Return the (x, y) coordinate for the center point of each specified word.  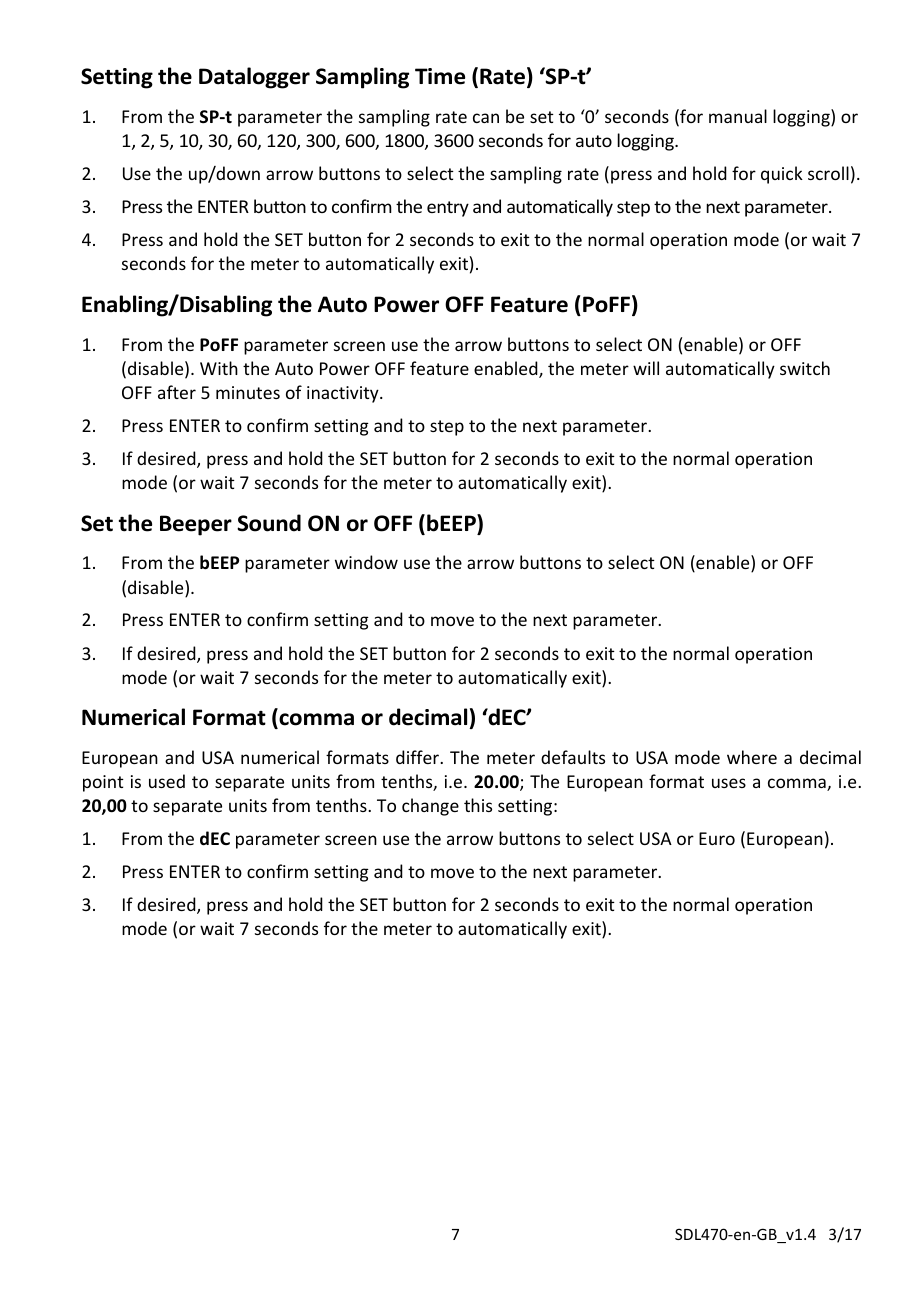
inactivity (344, 394)
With (219, 368)
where (752, 757)
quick (782, 175)
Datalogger (254, 78)
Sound (269, 523)
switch (805, 368)
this (478, 805)
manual (738, 116)
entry (448, 209)
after (177, 392)
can (486, 118)
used (167, 781)
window (366, 562)
